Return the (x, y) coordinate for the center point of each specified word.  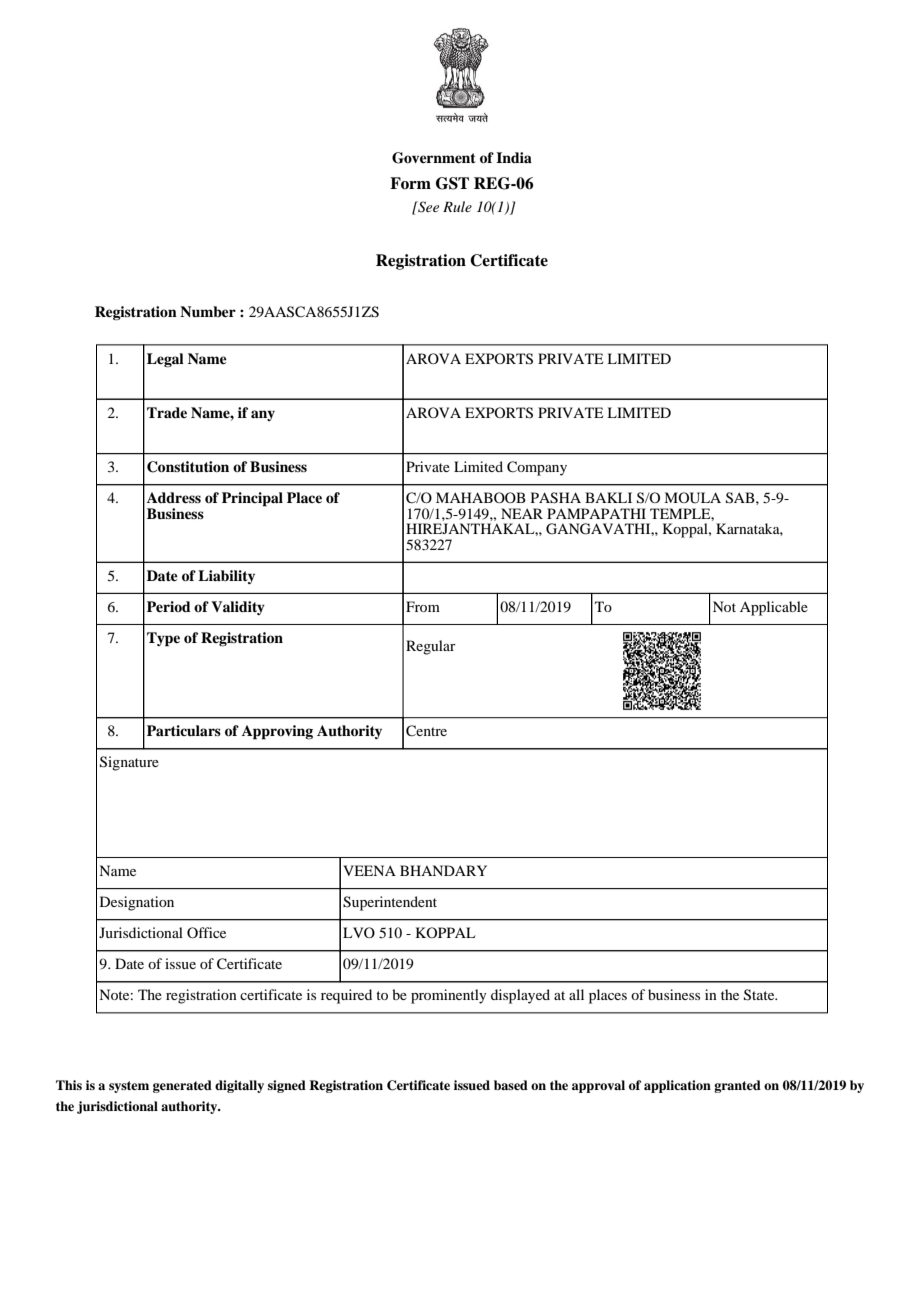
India (514, 157)
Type (163, 639)
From (423, 606)
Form (410, 183)
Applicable (774, 608)
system (129, 1087)
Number (208, 311)
